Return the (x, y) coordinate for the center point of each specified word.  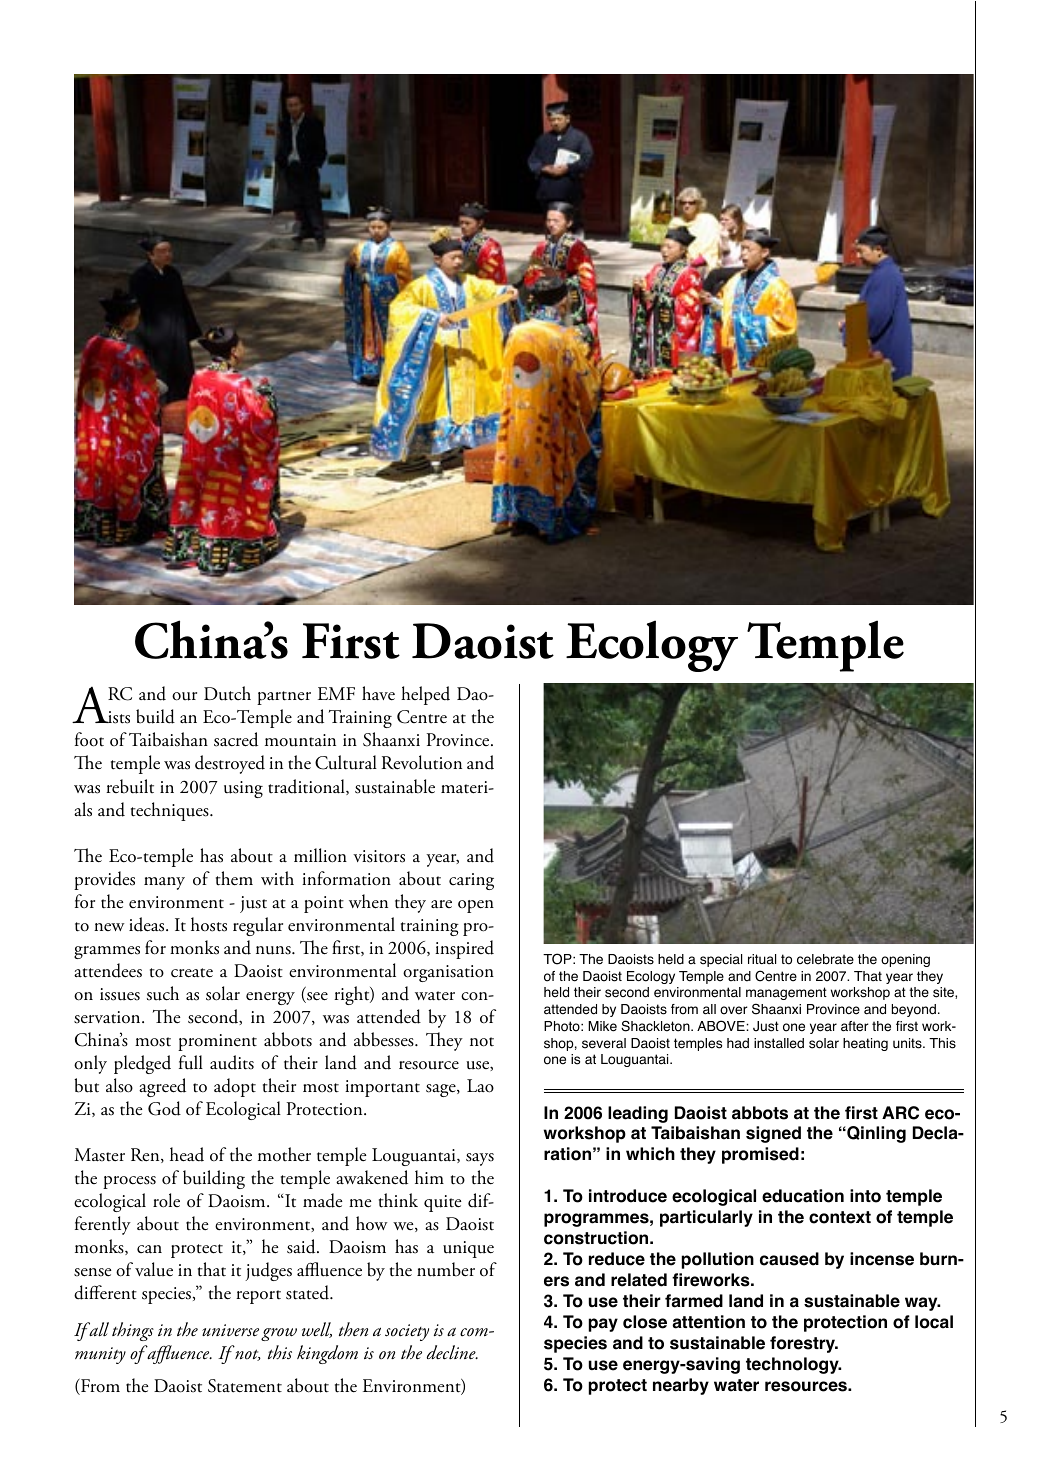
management (786, 993)
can (149, 1249)
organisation (448, 973)
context (840, 1217)
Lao (480, 1086)
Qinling (875, 1134)
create (192, 973)
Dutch (227, 693)
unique (468, 1249)
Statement (245, 1386)
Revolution (422, 762)
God (164, 1108)
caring (471, 881)
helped (425, 695)
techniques (171, 811)
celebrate (825, 959)
